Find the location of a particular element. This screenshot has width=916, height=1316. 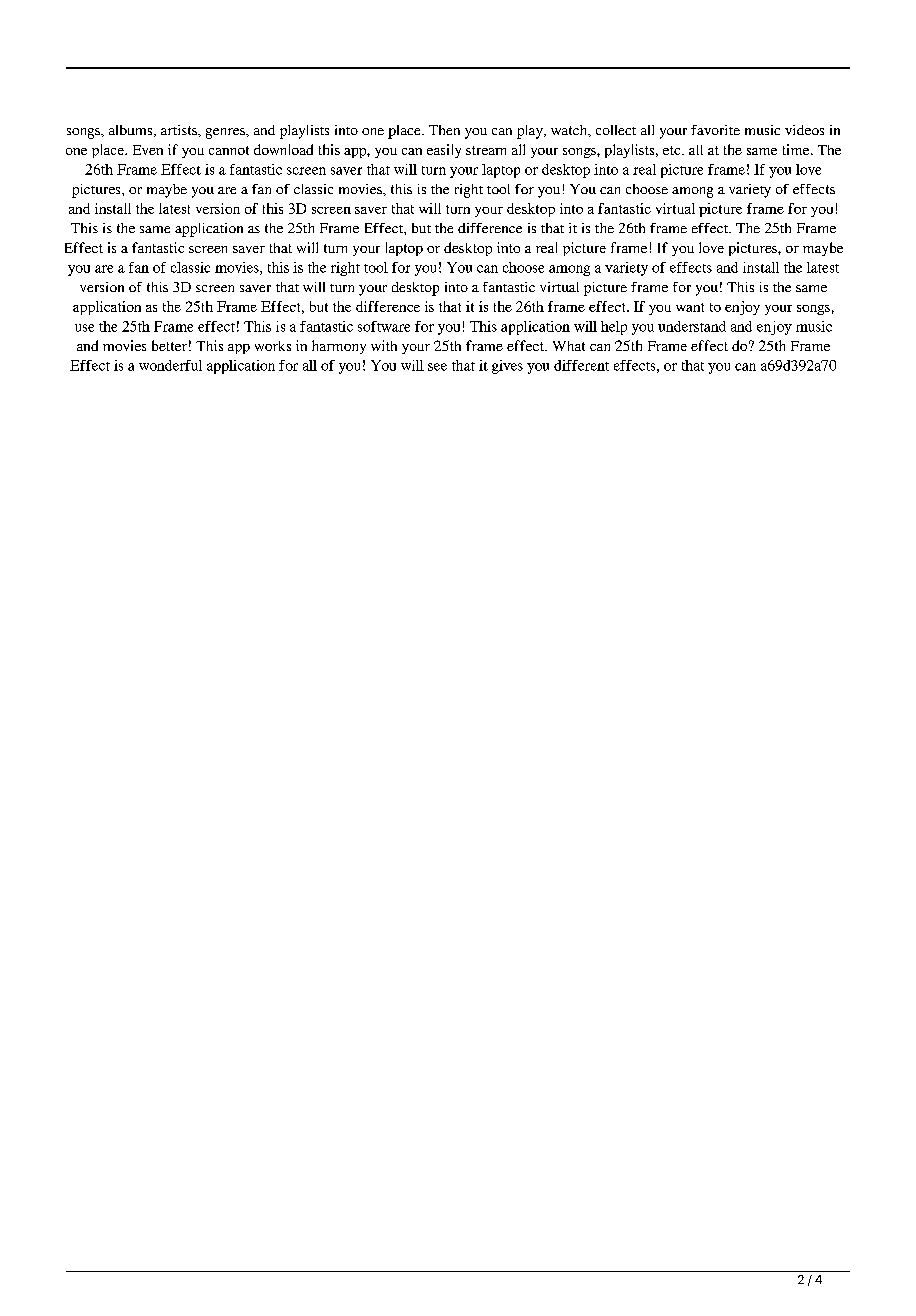

etc is located at coordinates (673, 150).
